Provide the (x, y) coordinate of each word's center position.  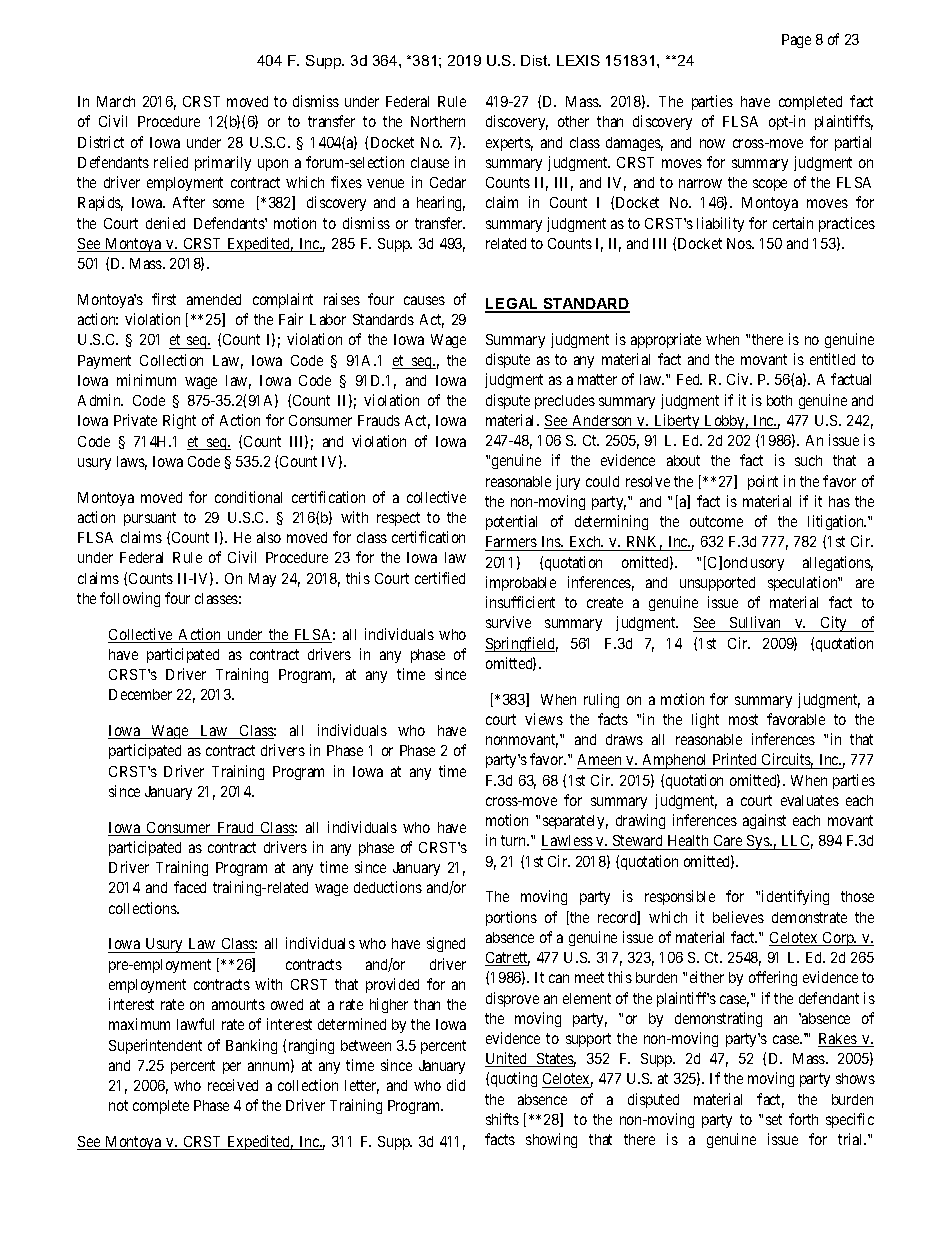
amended (214, 299)
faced (190, 887)
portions (511, 918)
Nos (740, 243)
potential (511, 522)
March (116, 101)
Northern (438, 121)
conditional (248, 497)
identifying (795, 897)
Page (796, 41)
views (544, 719)
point (763, 482)
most (743, 719)
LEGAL (513, 305)
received (233, 1085)
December (140, 694)
